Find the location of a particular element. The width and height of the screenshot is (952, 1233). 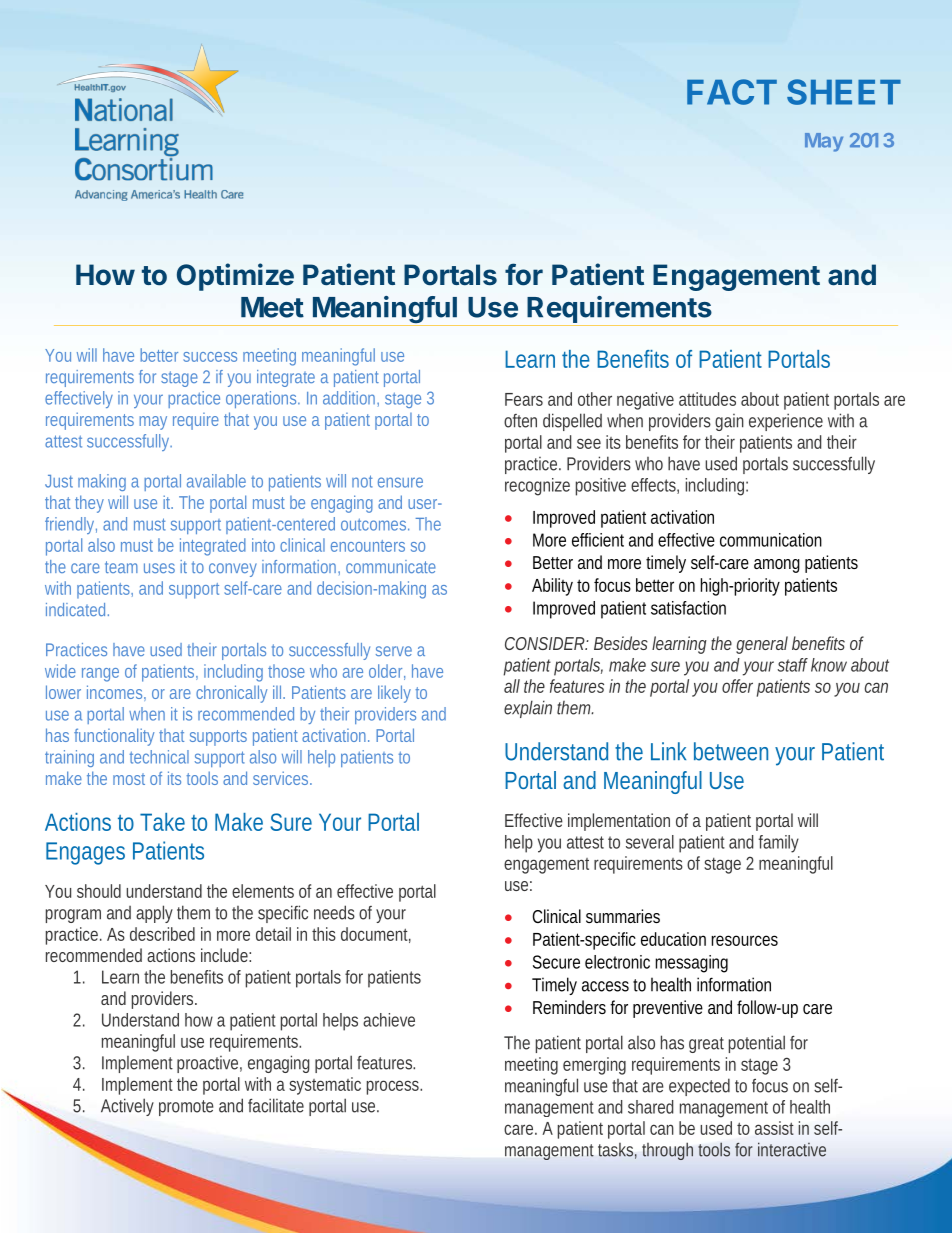

attitudes is located at coordinates (707, 399).
